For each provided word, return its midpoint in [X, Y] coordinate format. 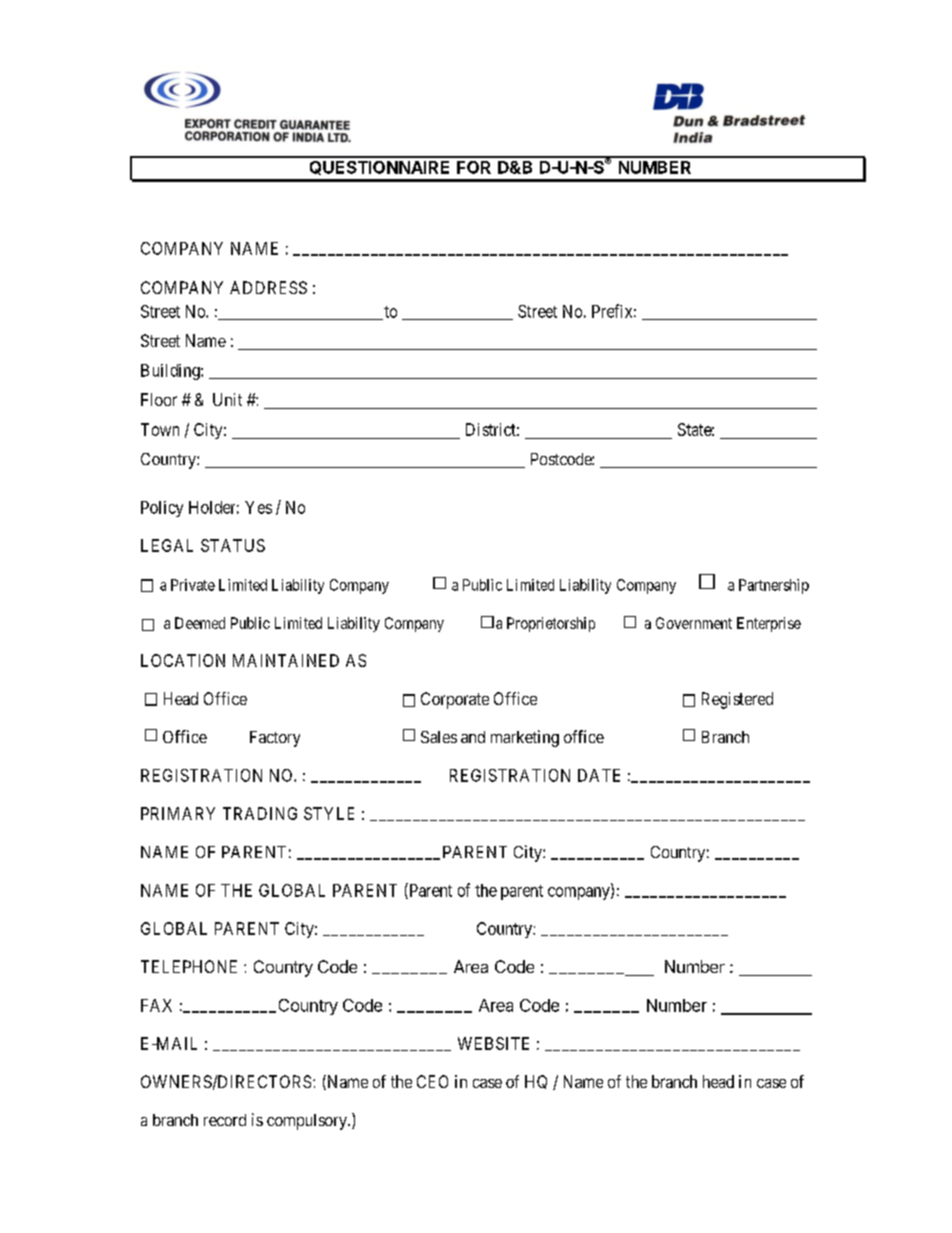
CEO [432, 1081]
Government [694, 623]
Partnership [774, 586]
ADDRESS [268, 287]
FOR [474, 167]
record [225, 1120]
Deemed [200, 623]
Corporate [455, 700]
